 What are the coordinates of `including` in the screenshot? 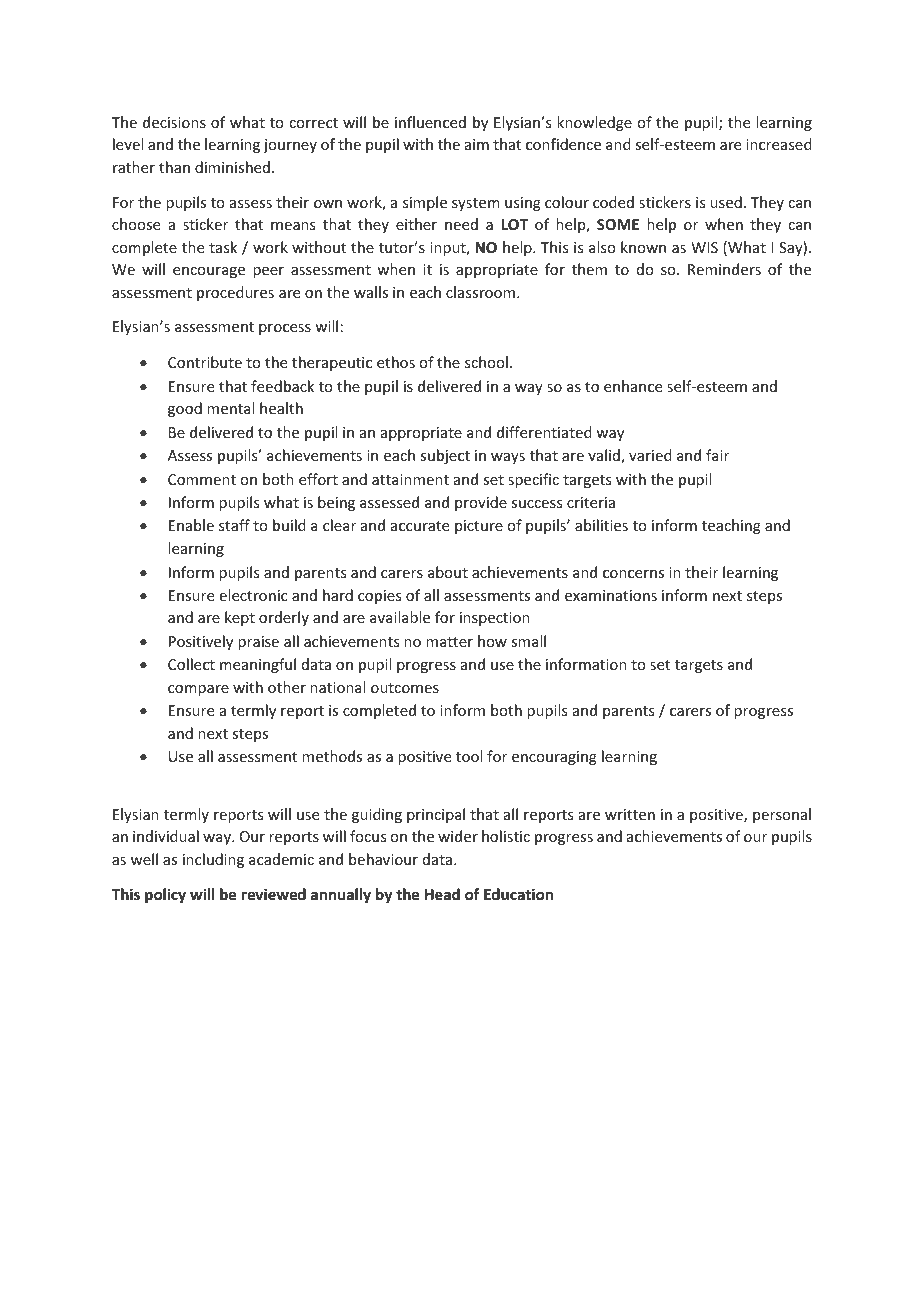 It's located at (213, 860).
